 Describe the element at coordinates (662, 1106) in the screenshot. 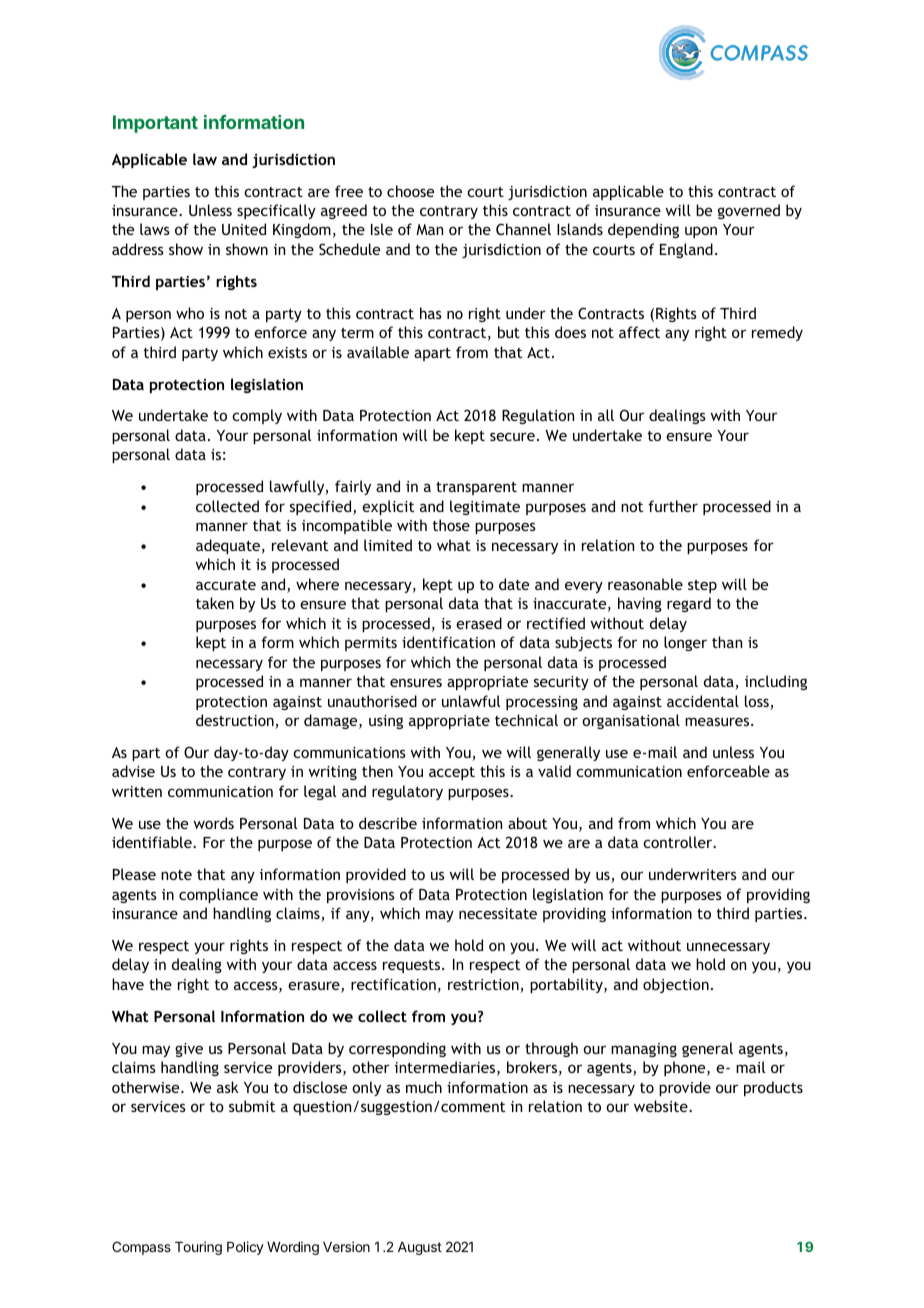

I see `website` at that location.
